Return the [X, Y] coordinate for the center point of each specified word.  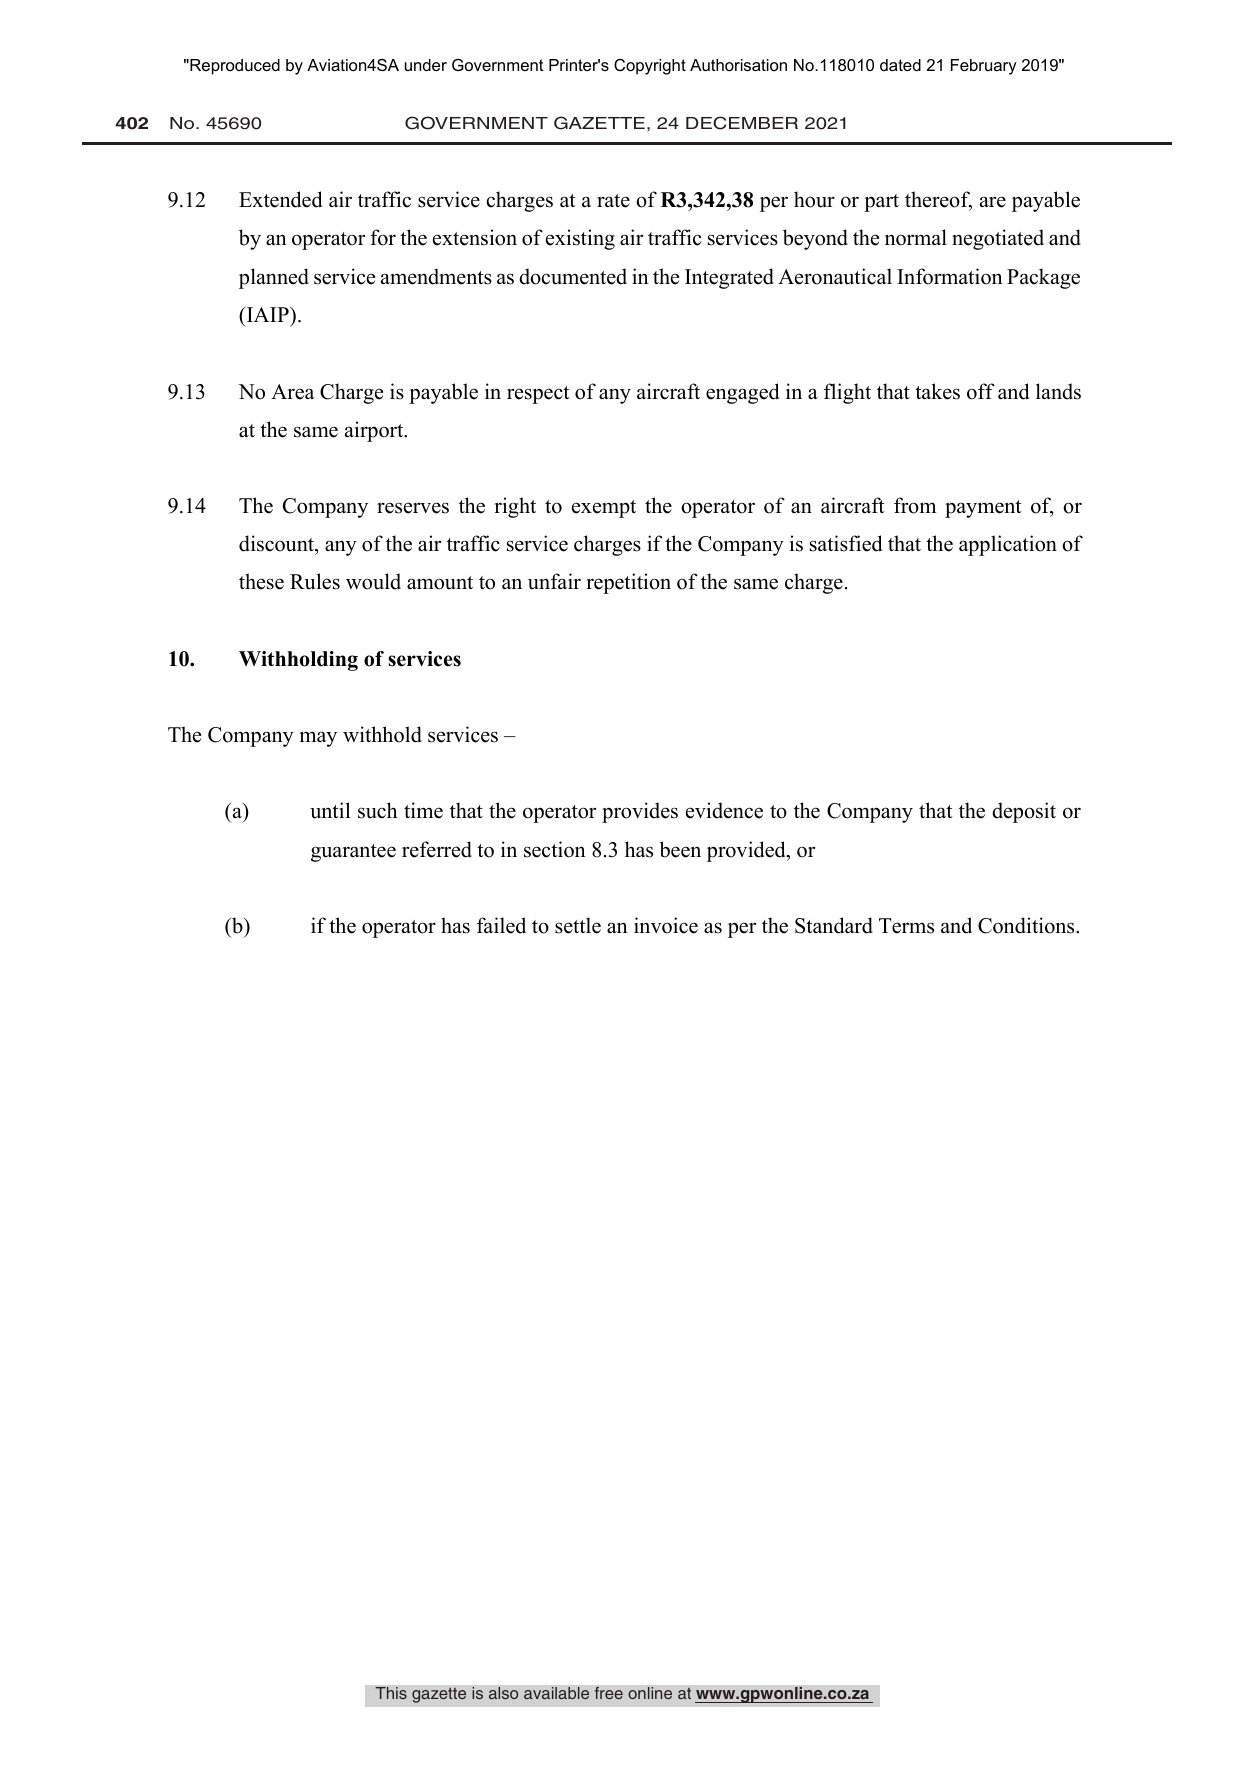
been [680, 849]
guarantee [353, 853]
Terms [906, 926]
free [608, 1693]
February [984, 67]
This [391, 1693]
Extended [280, 199]
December [742, 123]
